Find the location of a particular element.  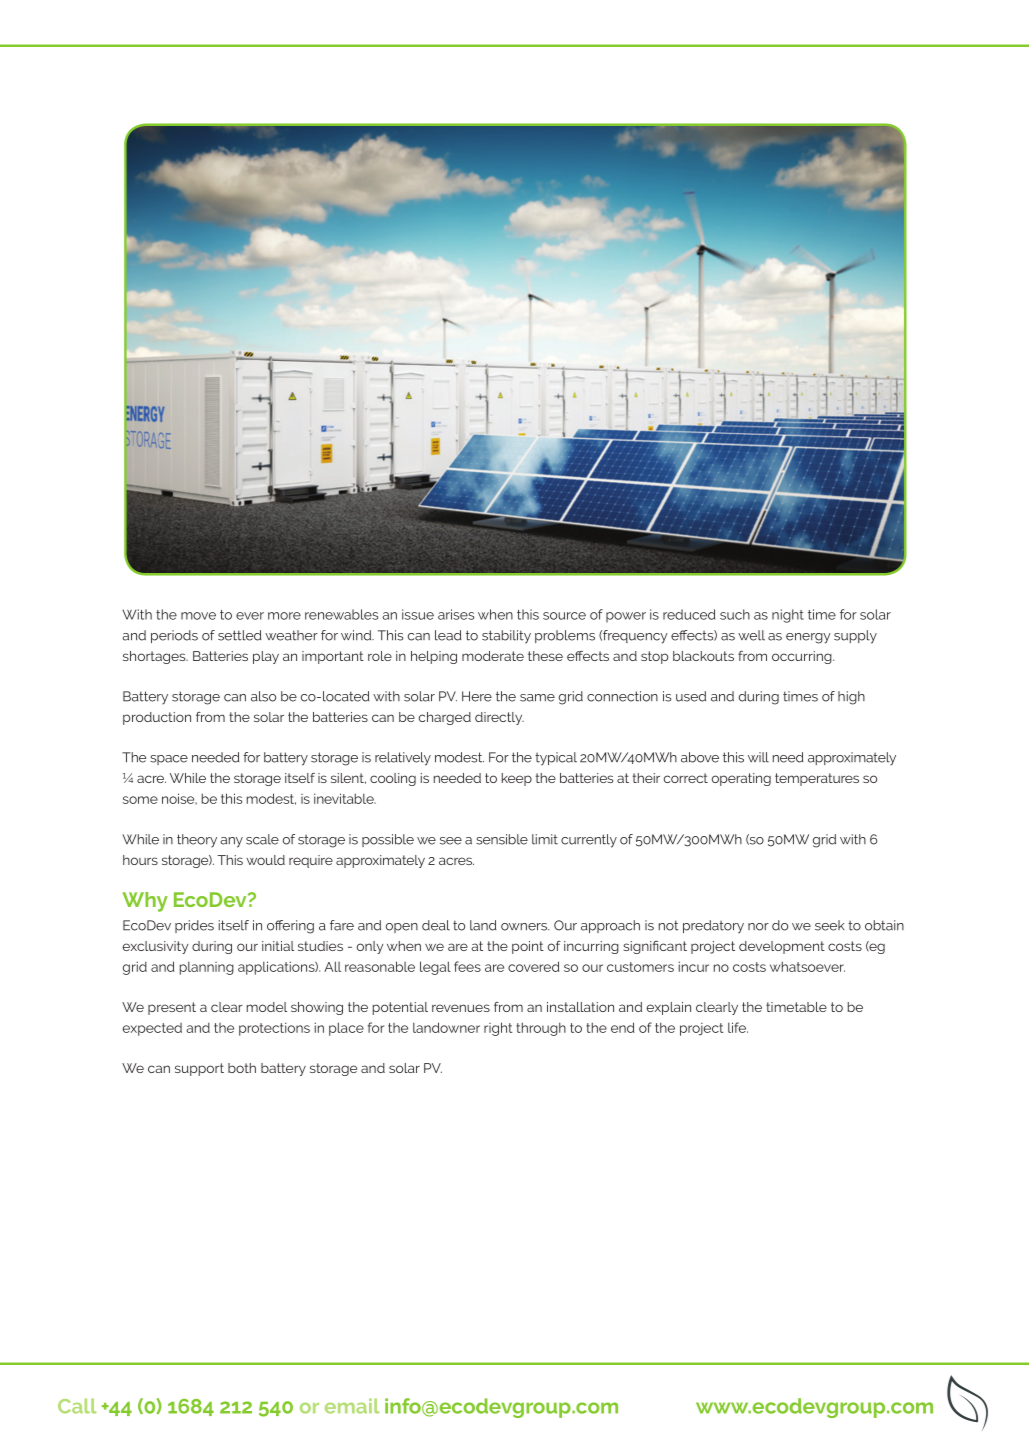

Call is located at coordinates (77, 1406).
